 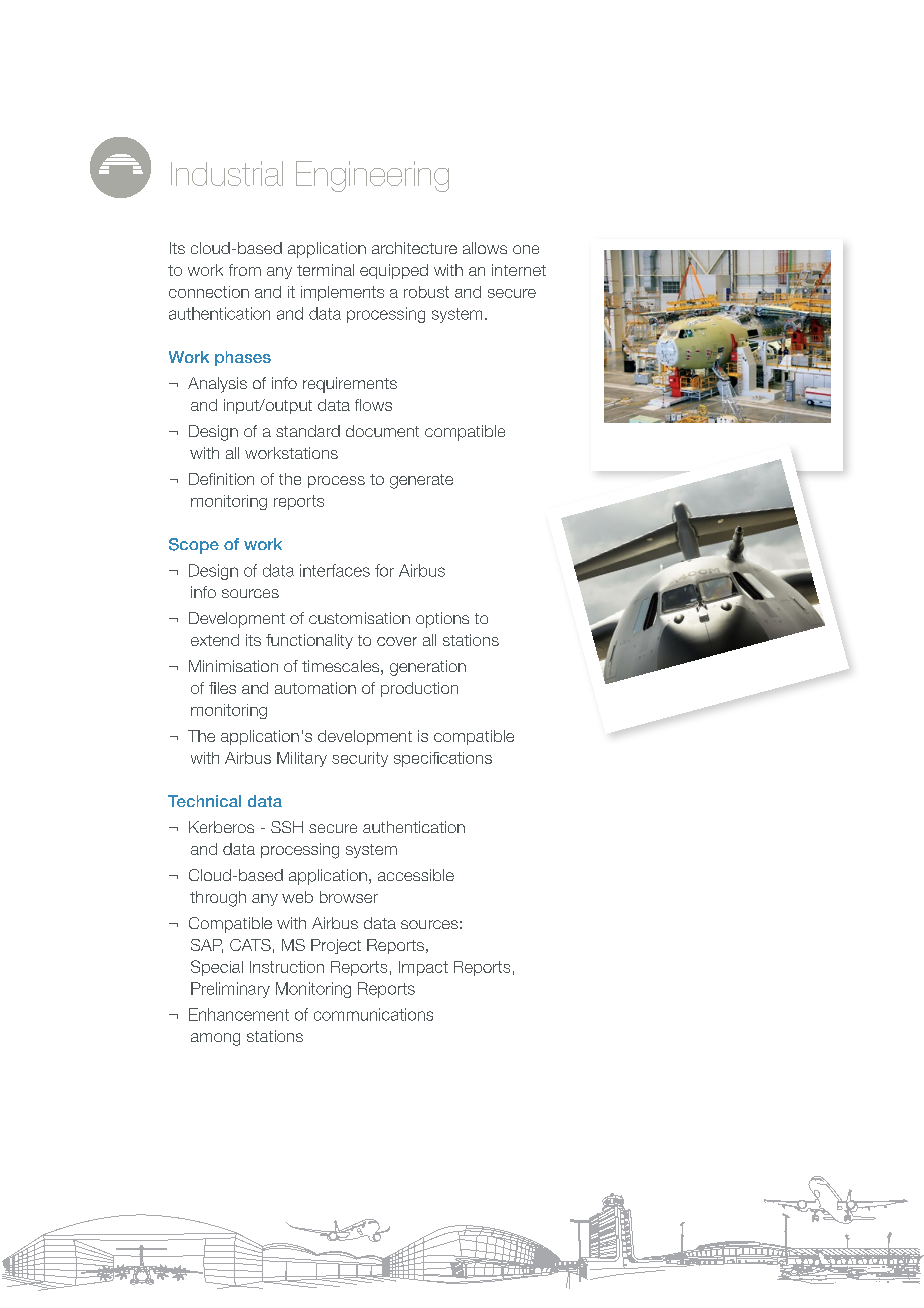 What do you see at coordinates (230, 990) in the screenshot?
I see `Preliminary` at bounding box center [230, 990].
